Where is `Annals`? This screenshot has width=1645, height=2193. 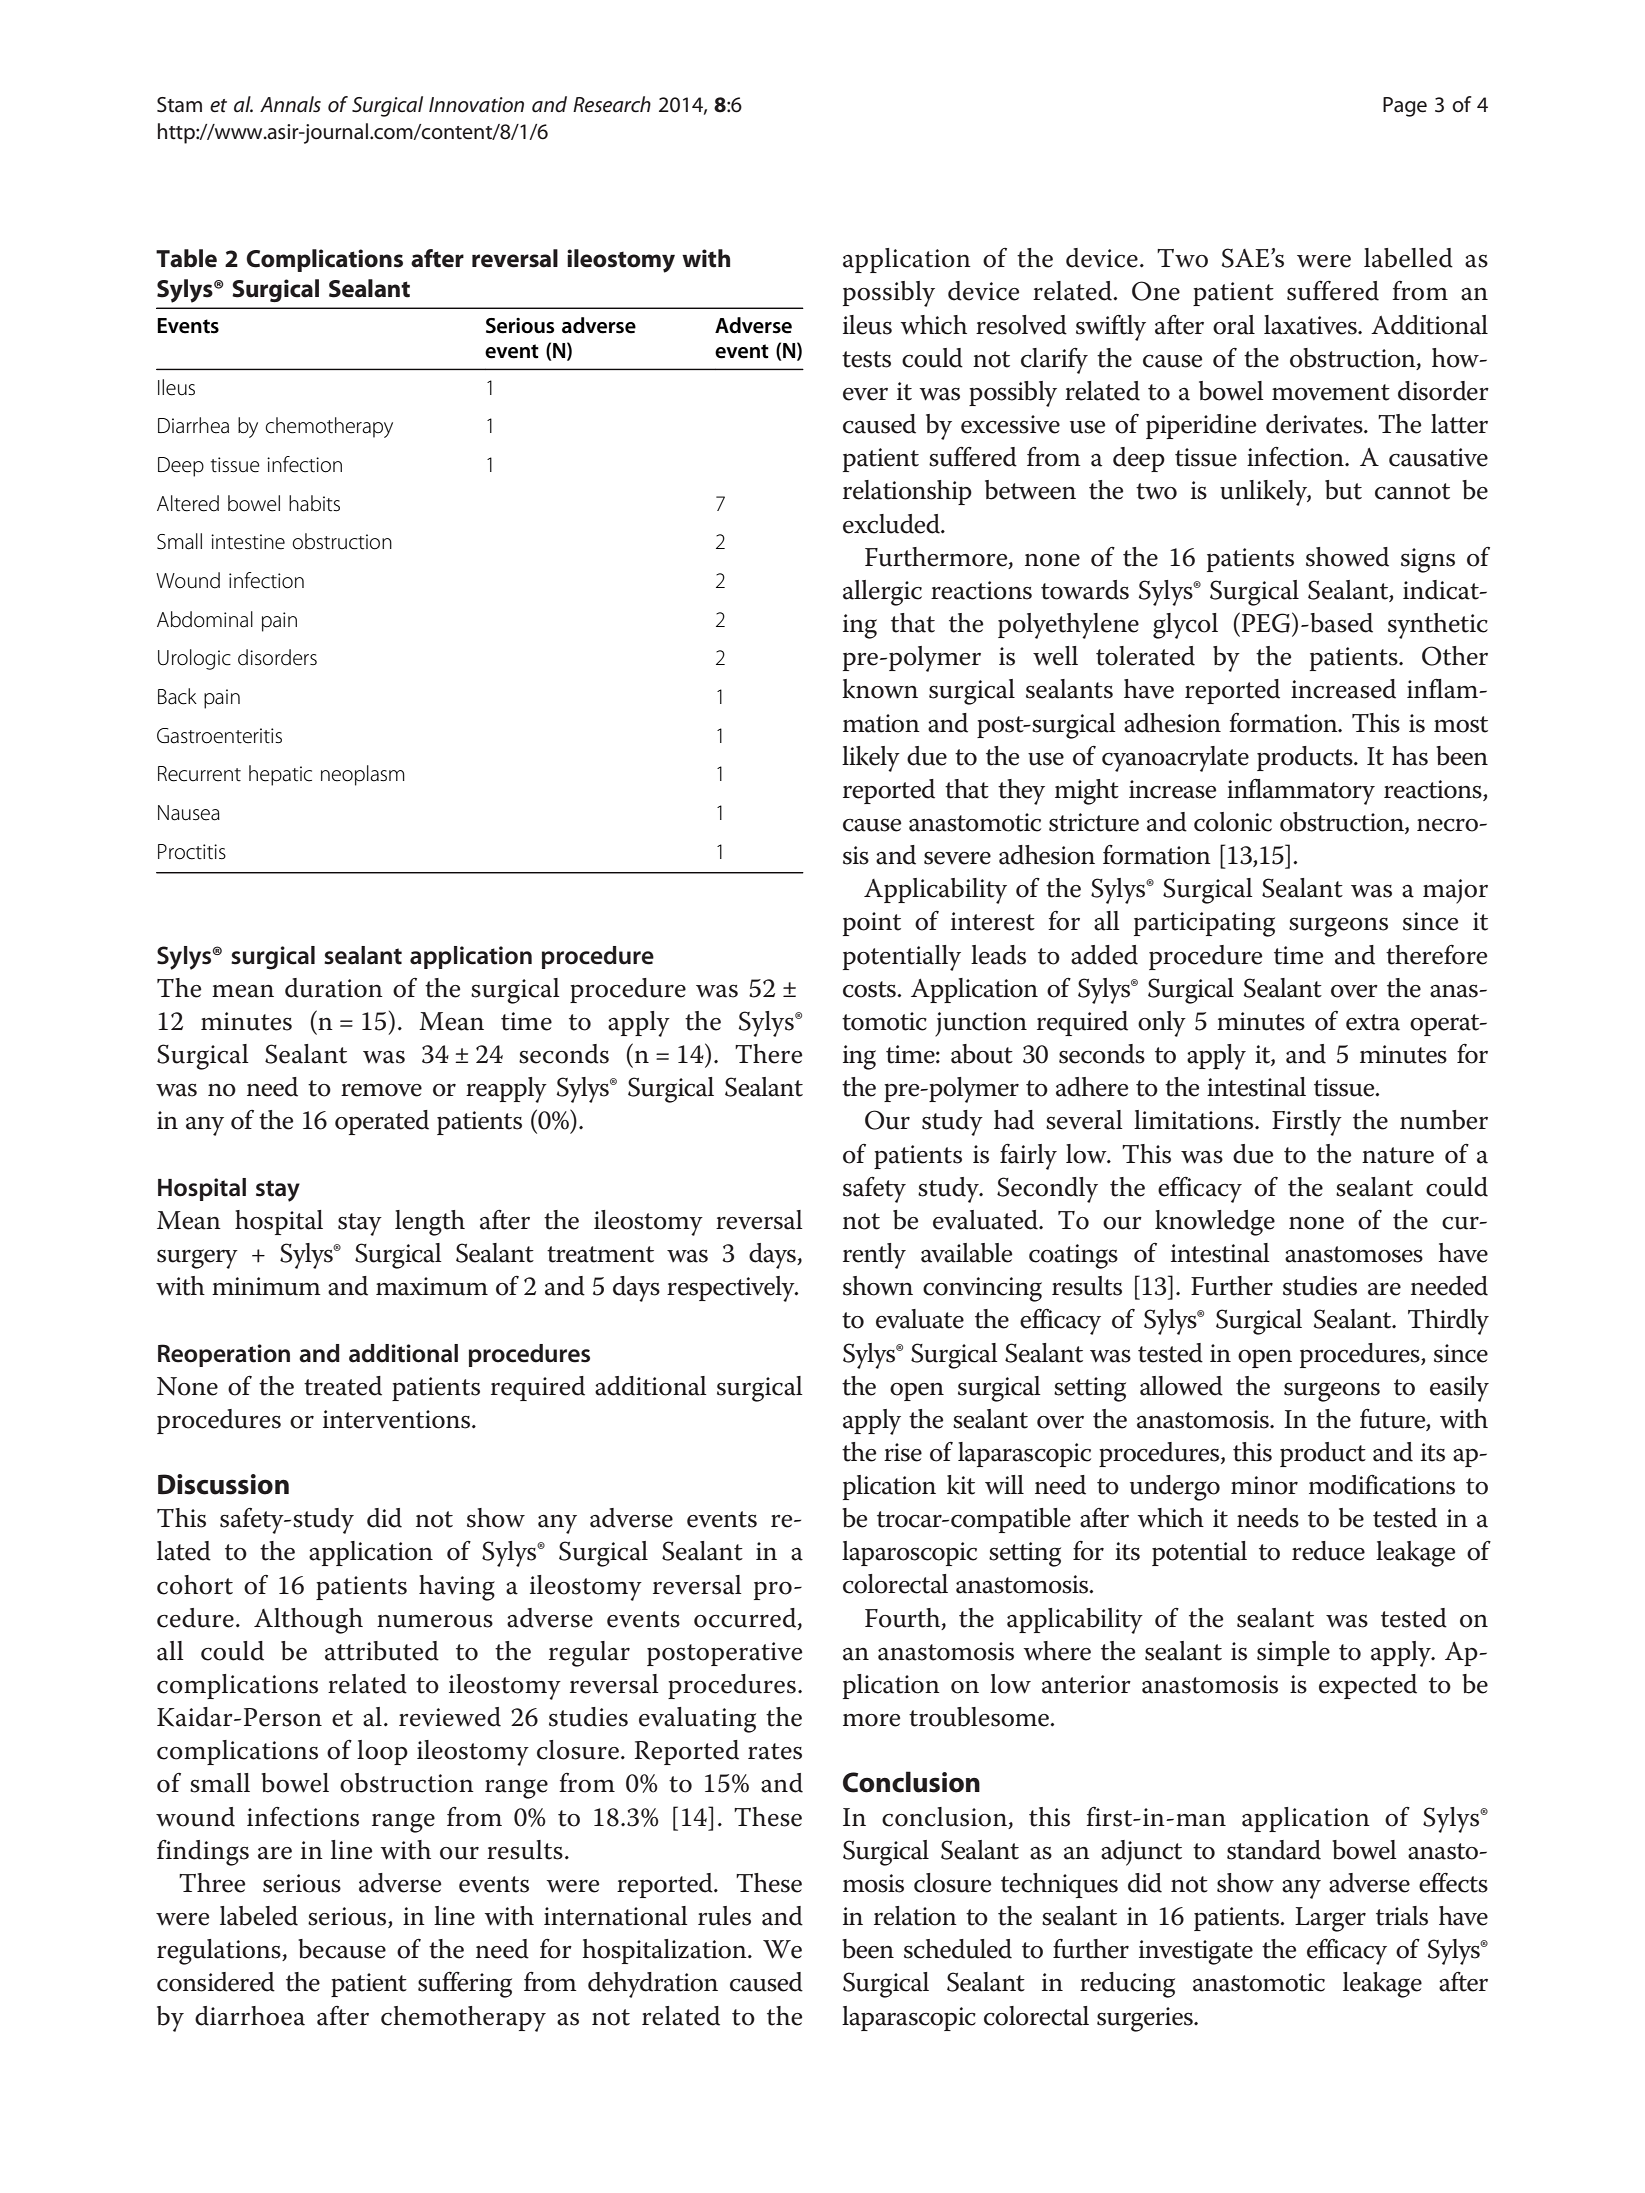 Annals is located at coordinates (290, 104).
